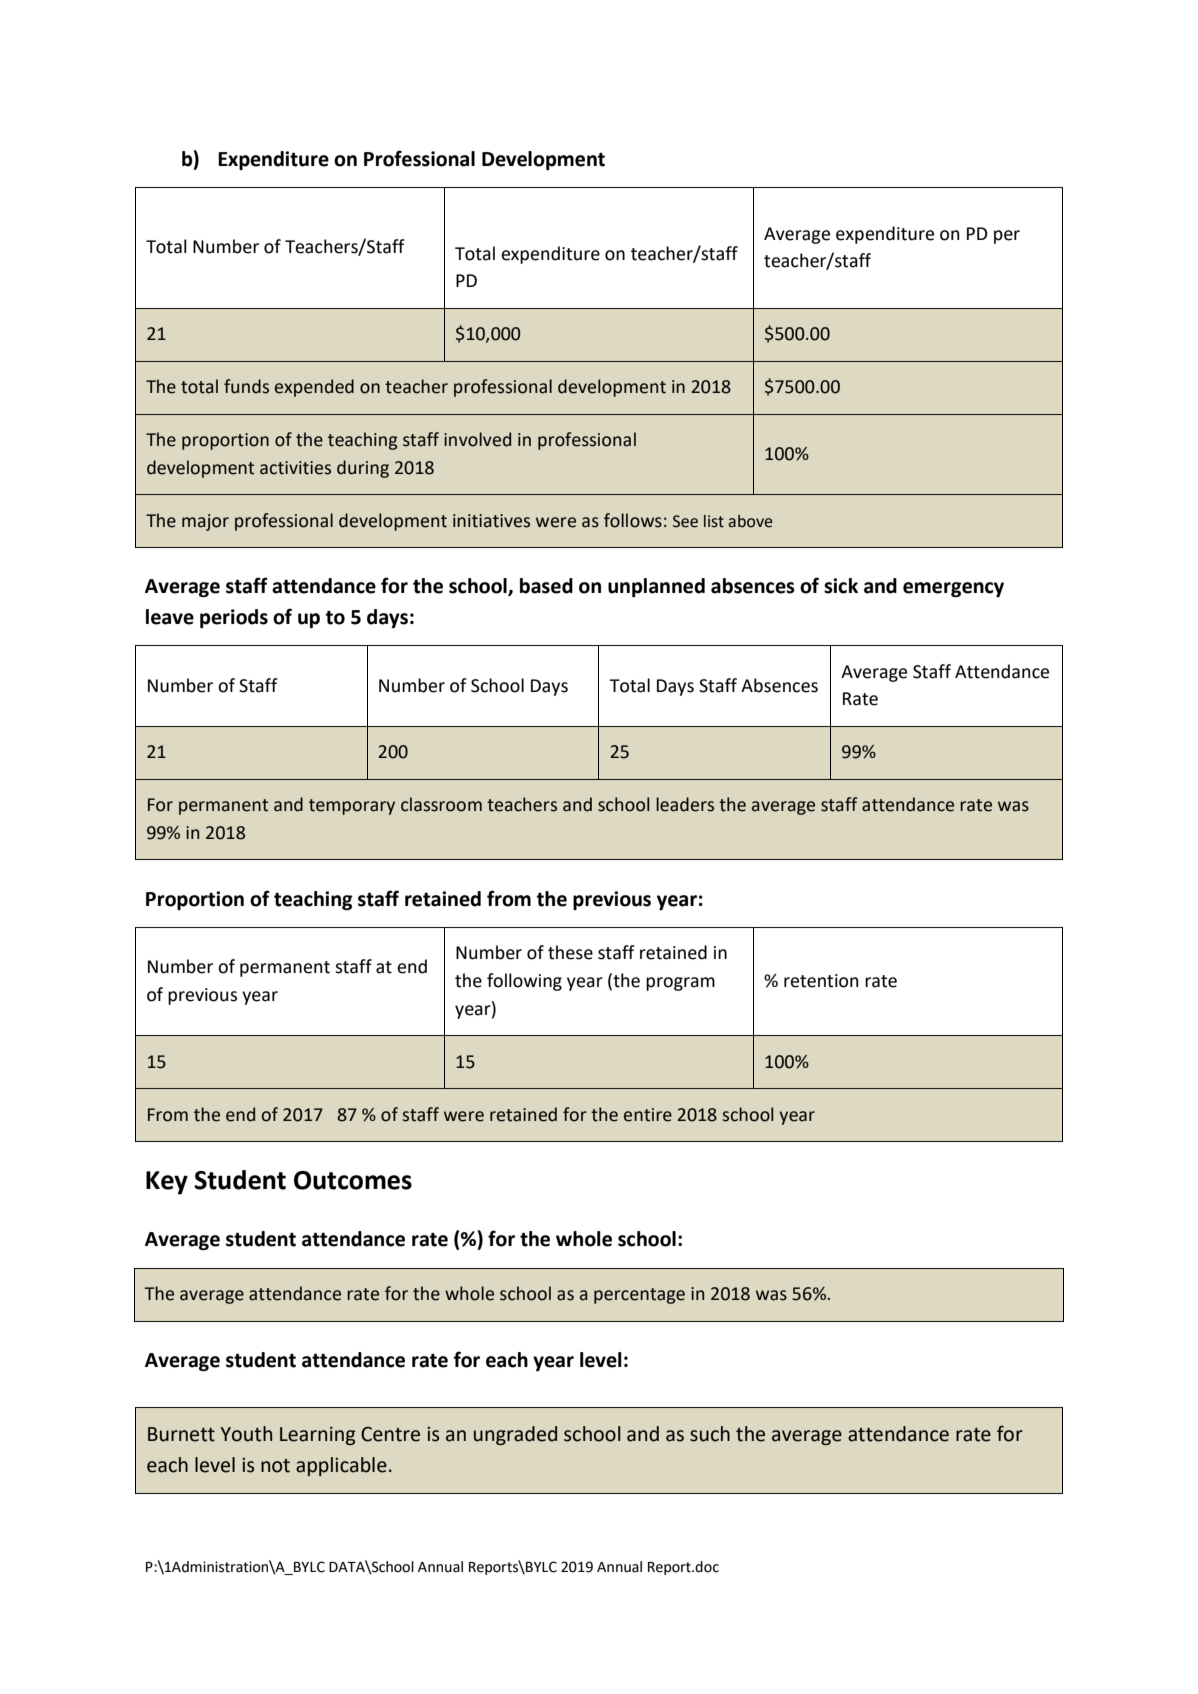  I want to click on above, so click(750, 521).
